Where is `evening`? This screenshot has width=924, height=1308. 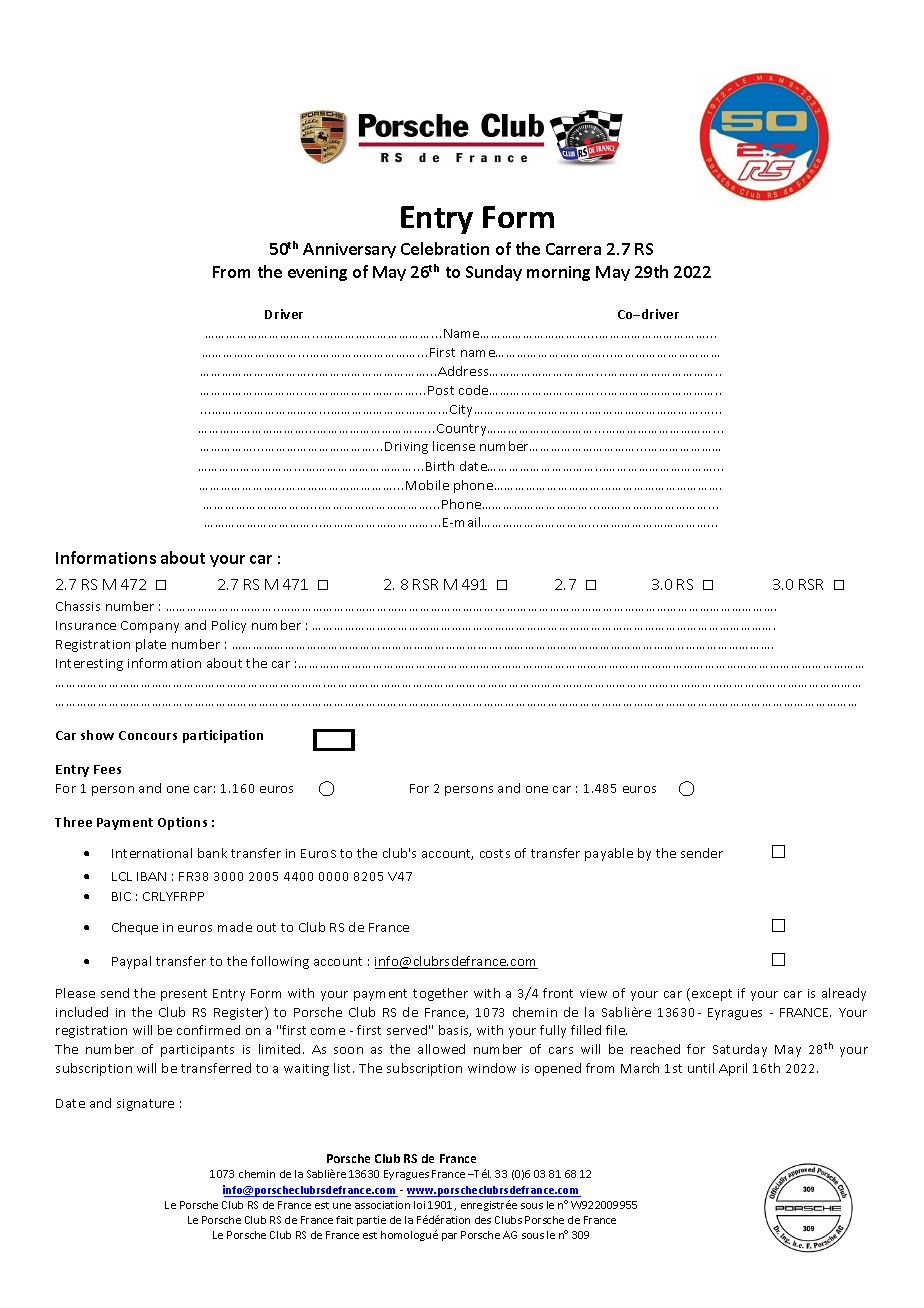 evening is located at coordinates (317, 273).
